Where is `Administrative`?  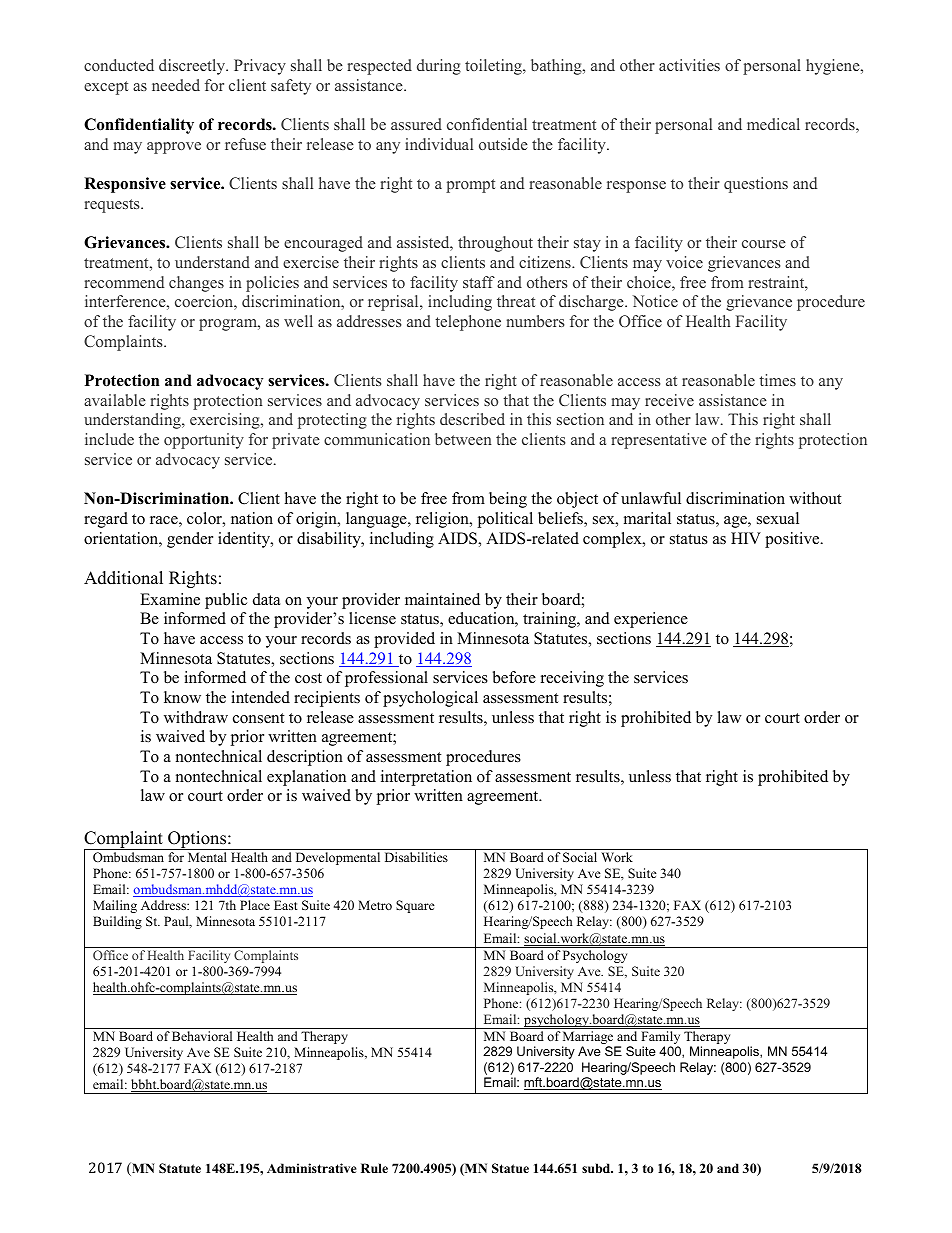
Administrative is located at coordinates (312, 1168).
